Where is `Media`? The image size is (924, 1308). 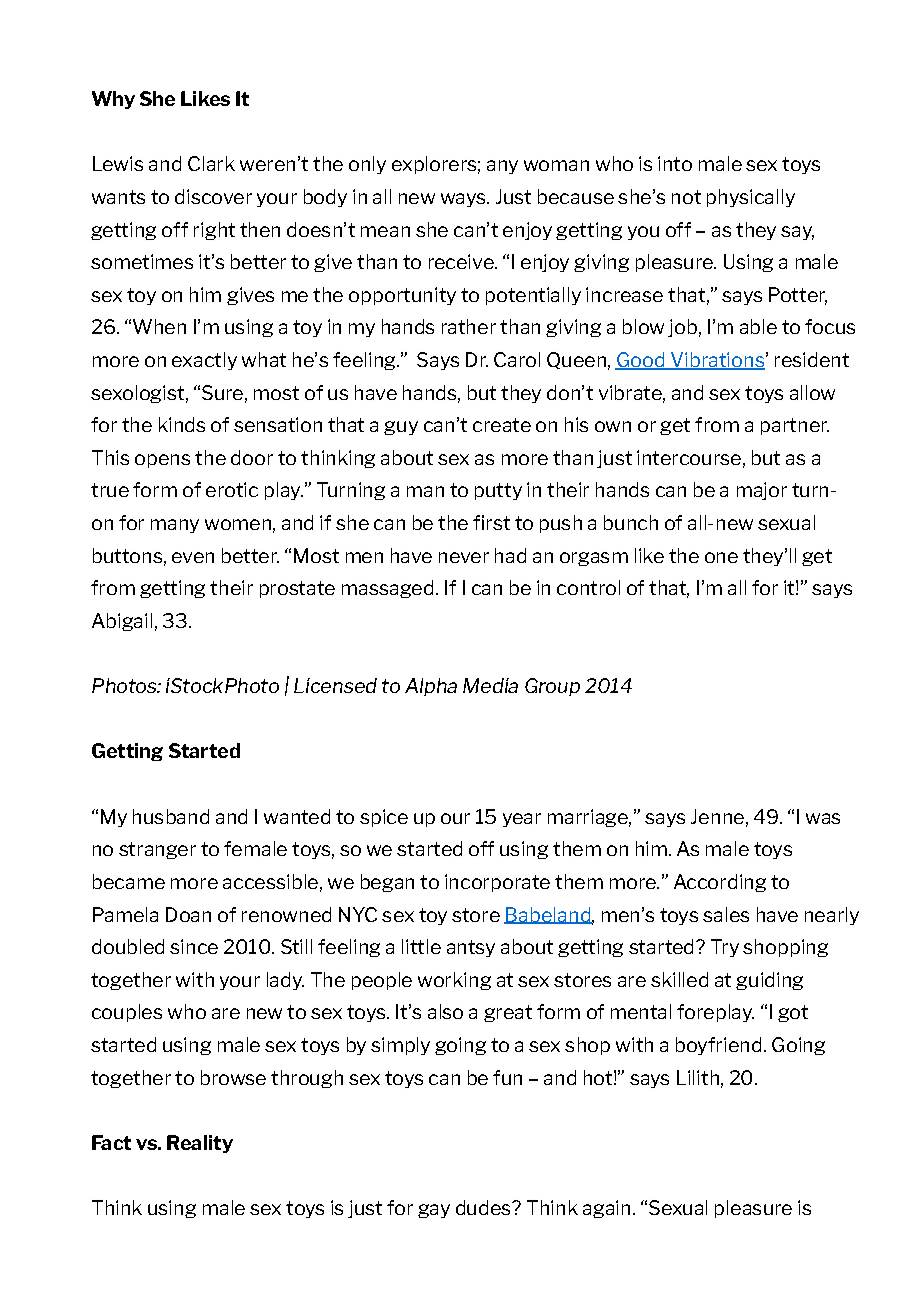 Media is located at coordinates (490, 685).
